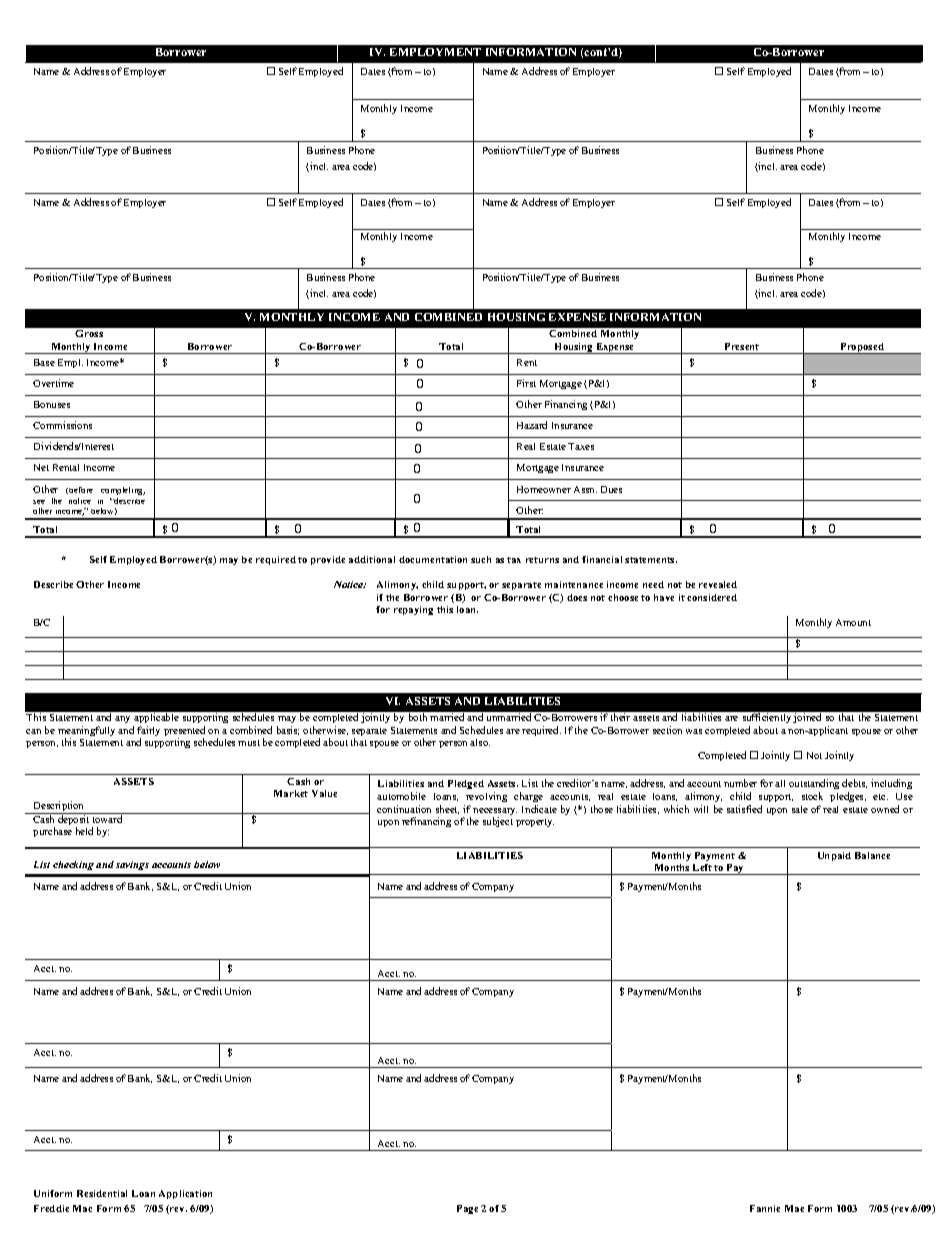 The image size is (952, 1233). I want to click on revolving, so click(486, 797).
